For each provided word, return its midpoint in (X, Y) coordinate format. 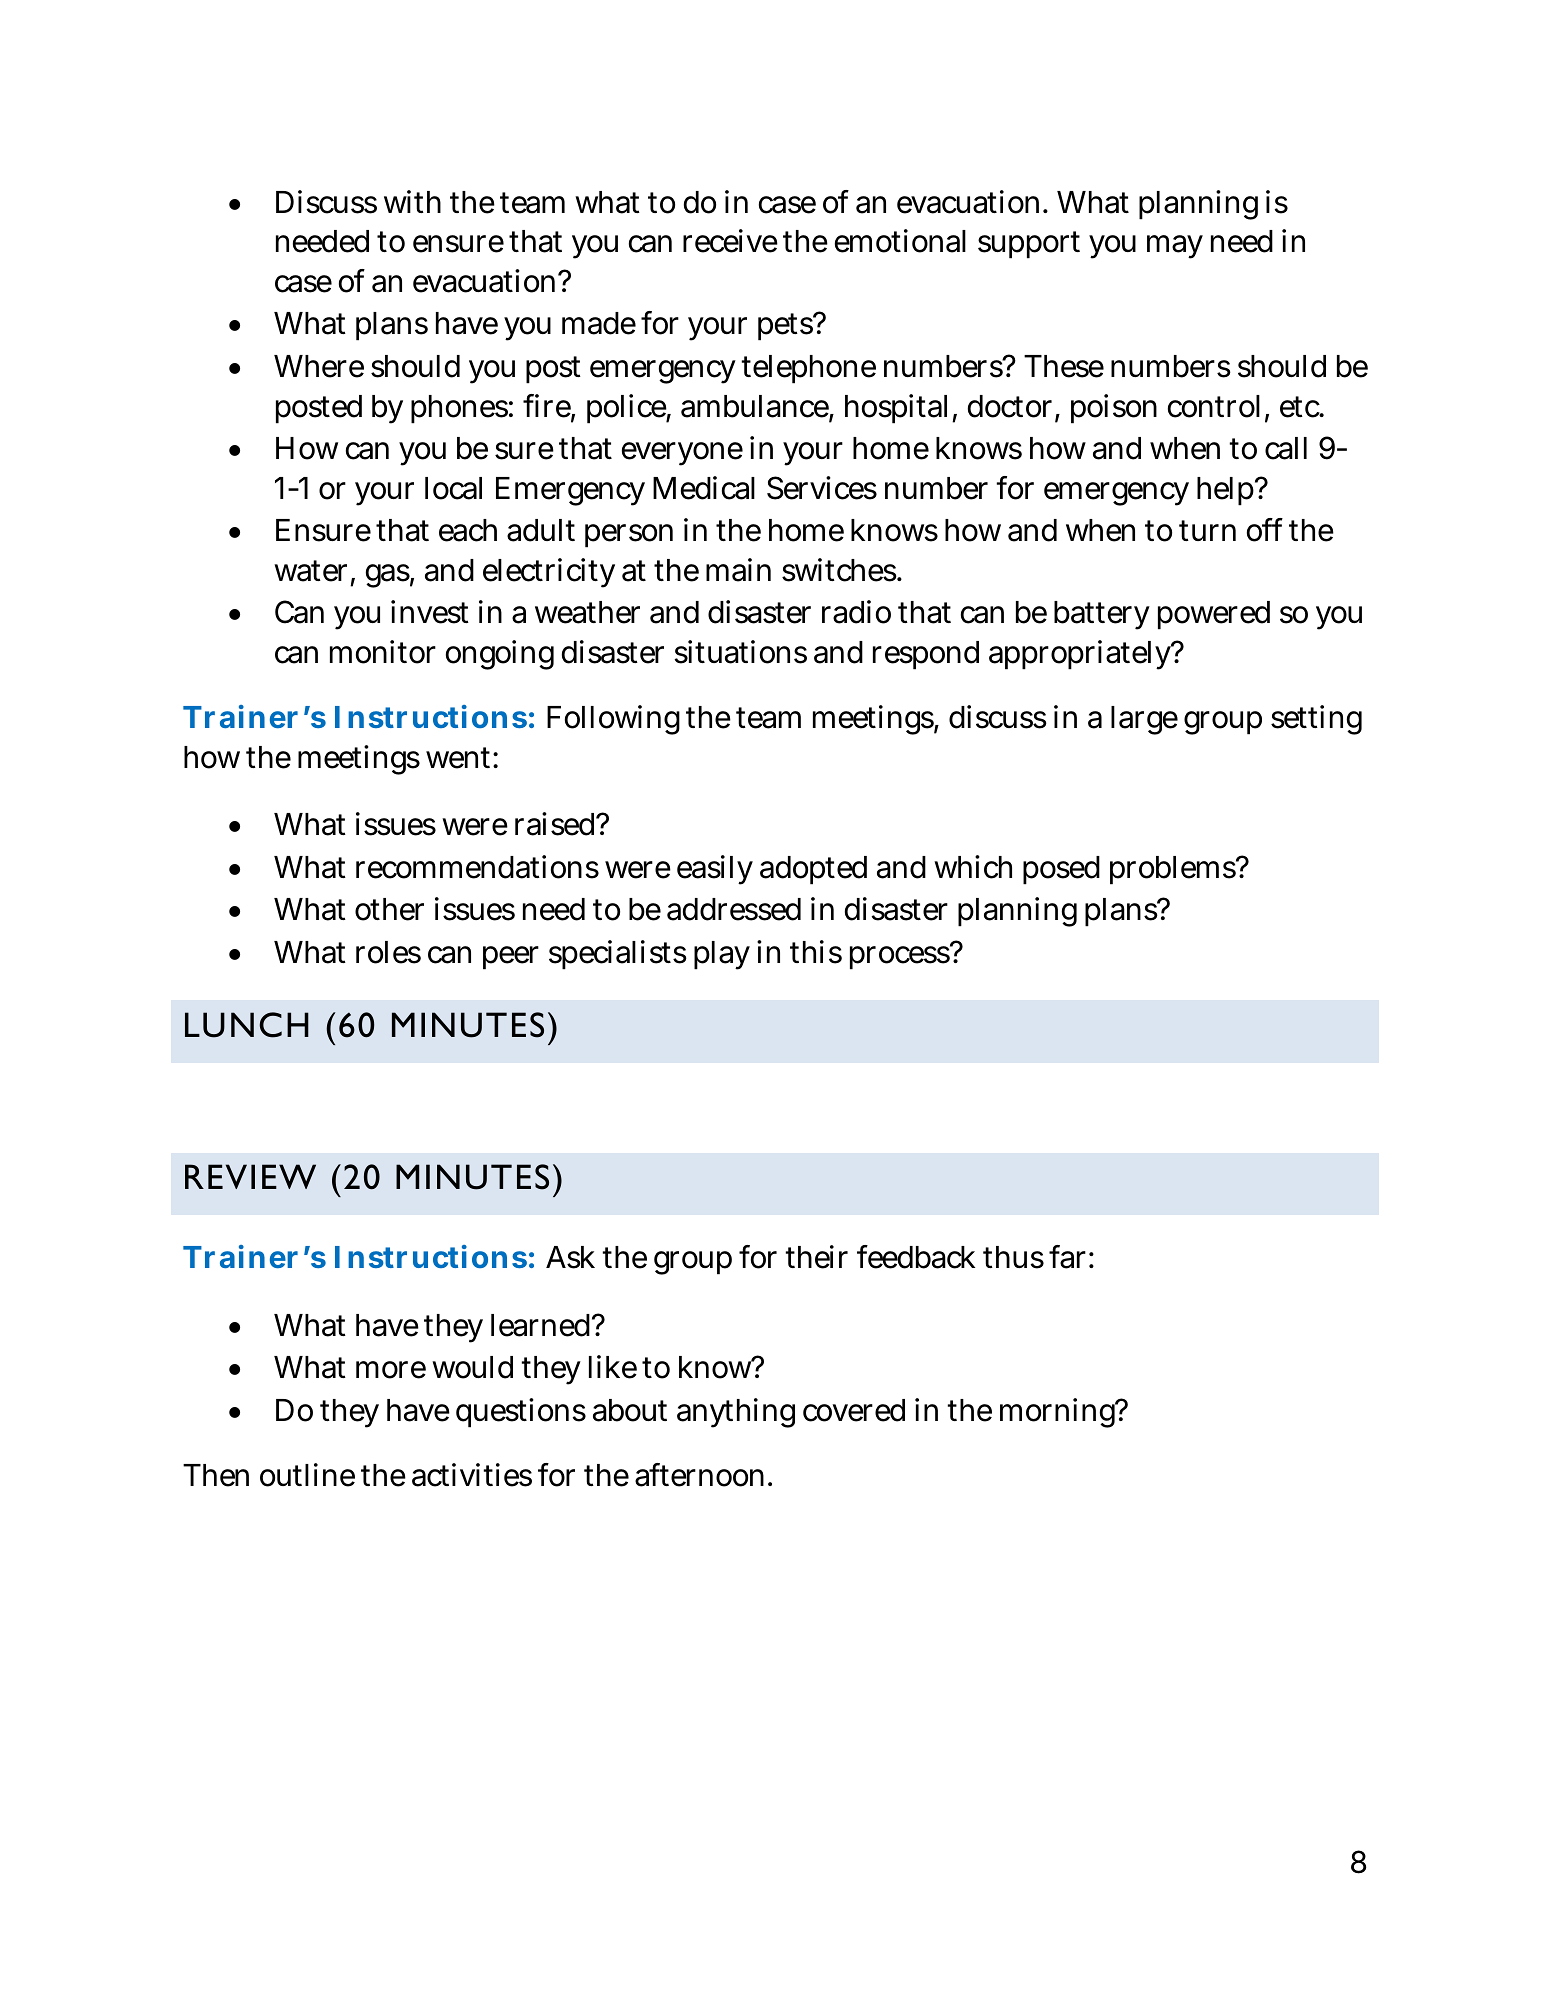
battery (1102, 615)
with (412, 201)
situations (740, 652)
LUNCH (247, 1025)
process (902, 958)
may (1175, 247)
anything (736, 1413)
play (722, 955)
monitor (383, 652)
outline (307, 1475)
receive (730, 241)
